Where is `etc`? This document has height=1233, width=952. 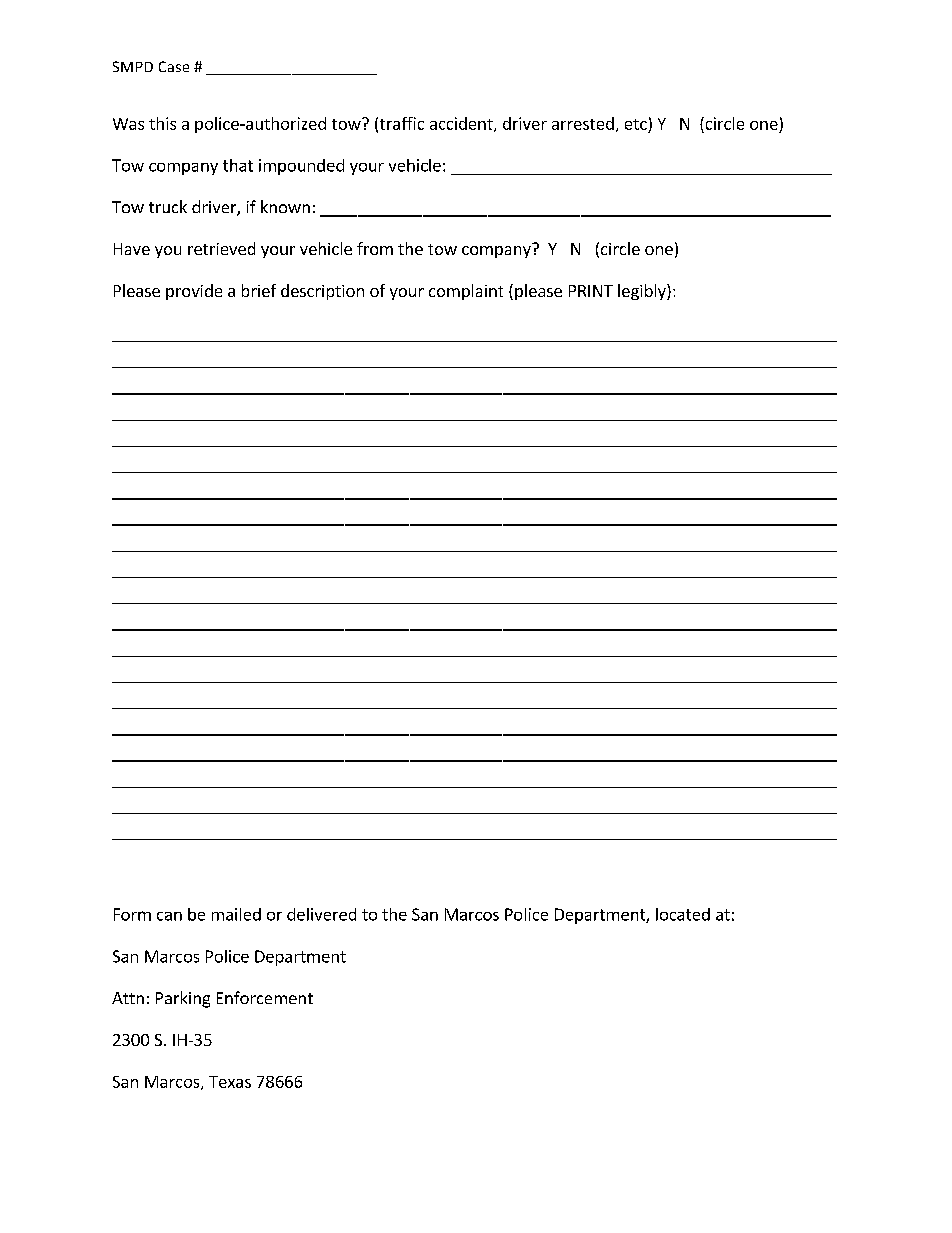 etc is located at coordinates (636, 124).
